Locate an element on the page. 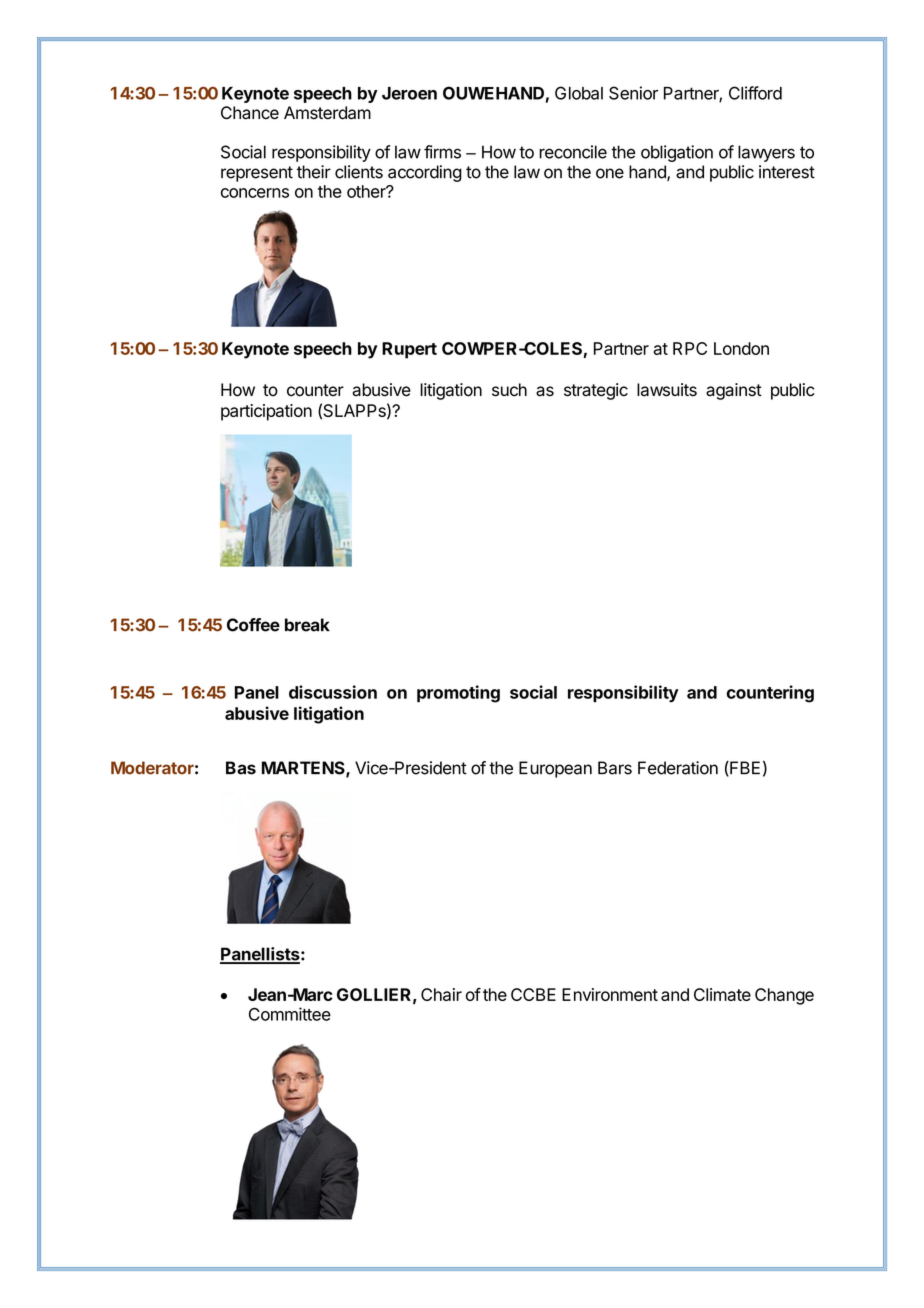  Change is located at coordinates (784, 996).
